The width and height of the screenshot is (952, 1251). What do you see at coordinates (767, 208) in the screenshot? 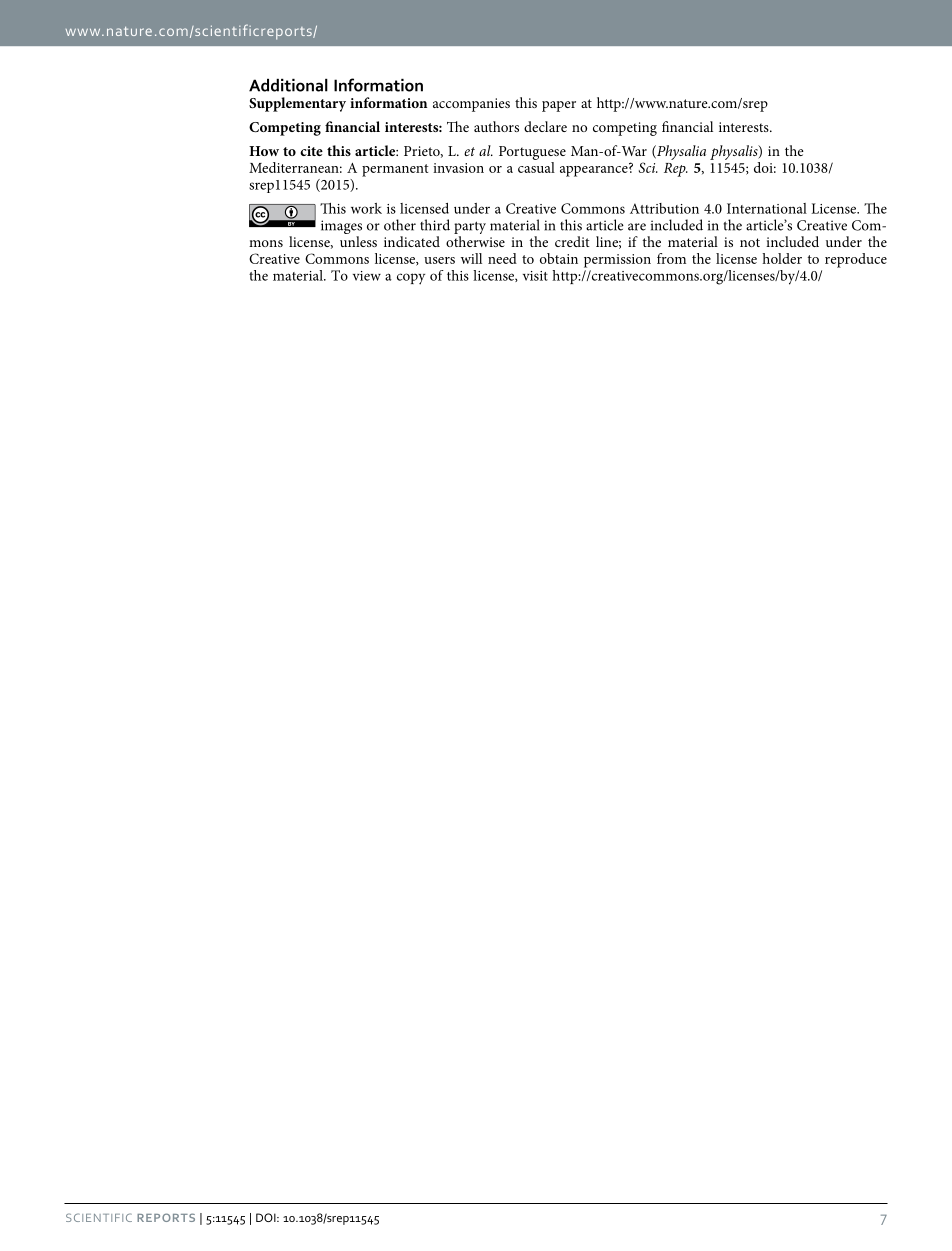
I see `International` at bounding box center [767, 208].
